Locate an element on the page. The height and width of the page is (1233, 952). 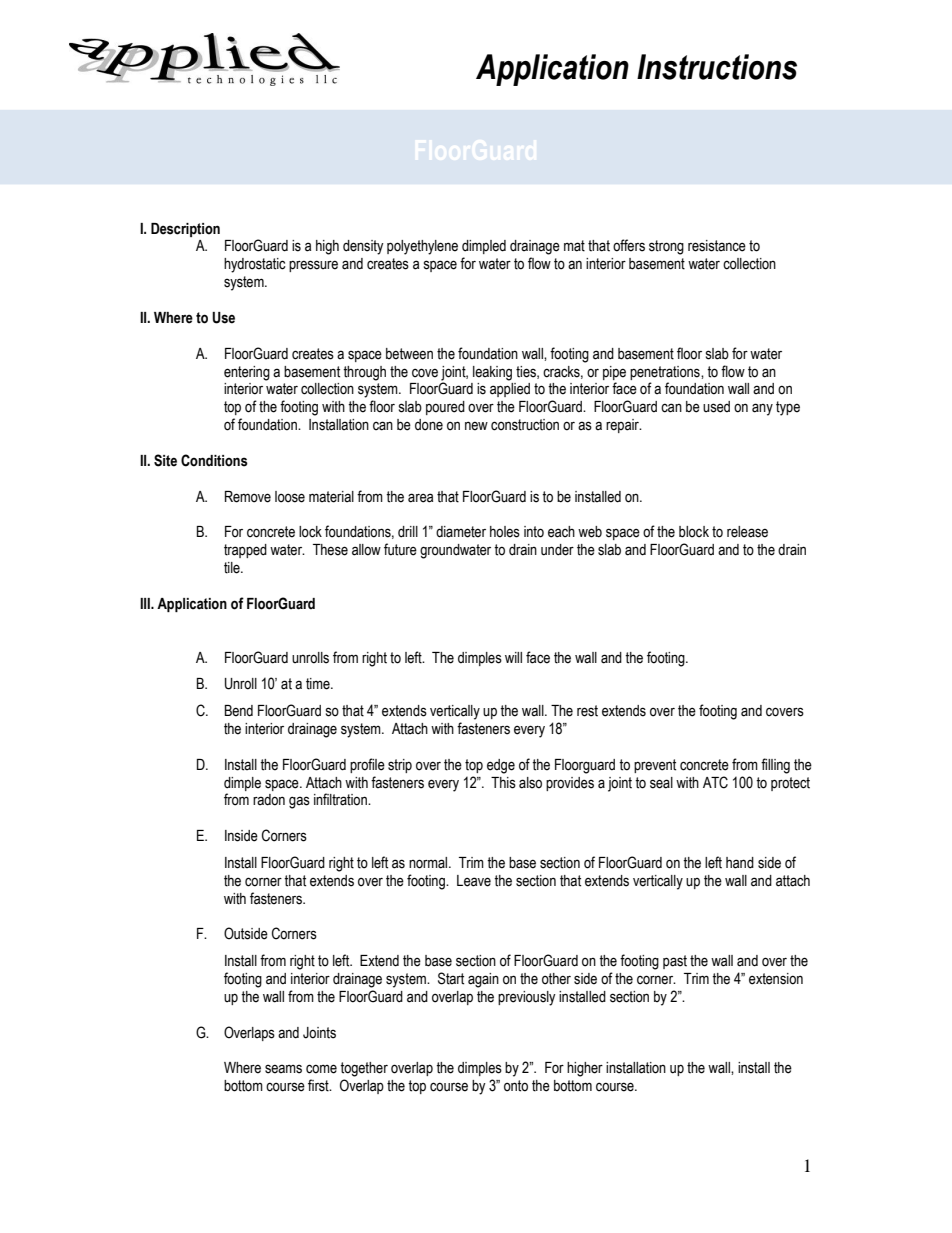
leaking is located at coordinates (492, 373).
